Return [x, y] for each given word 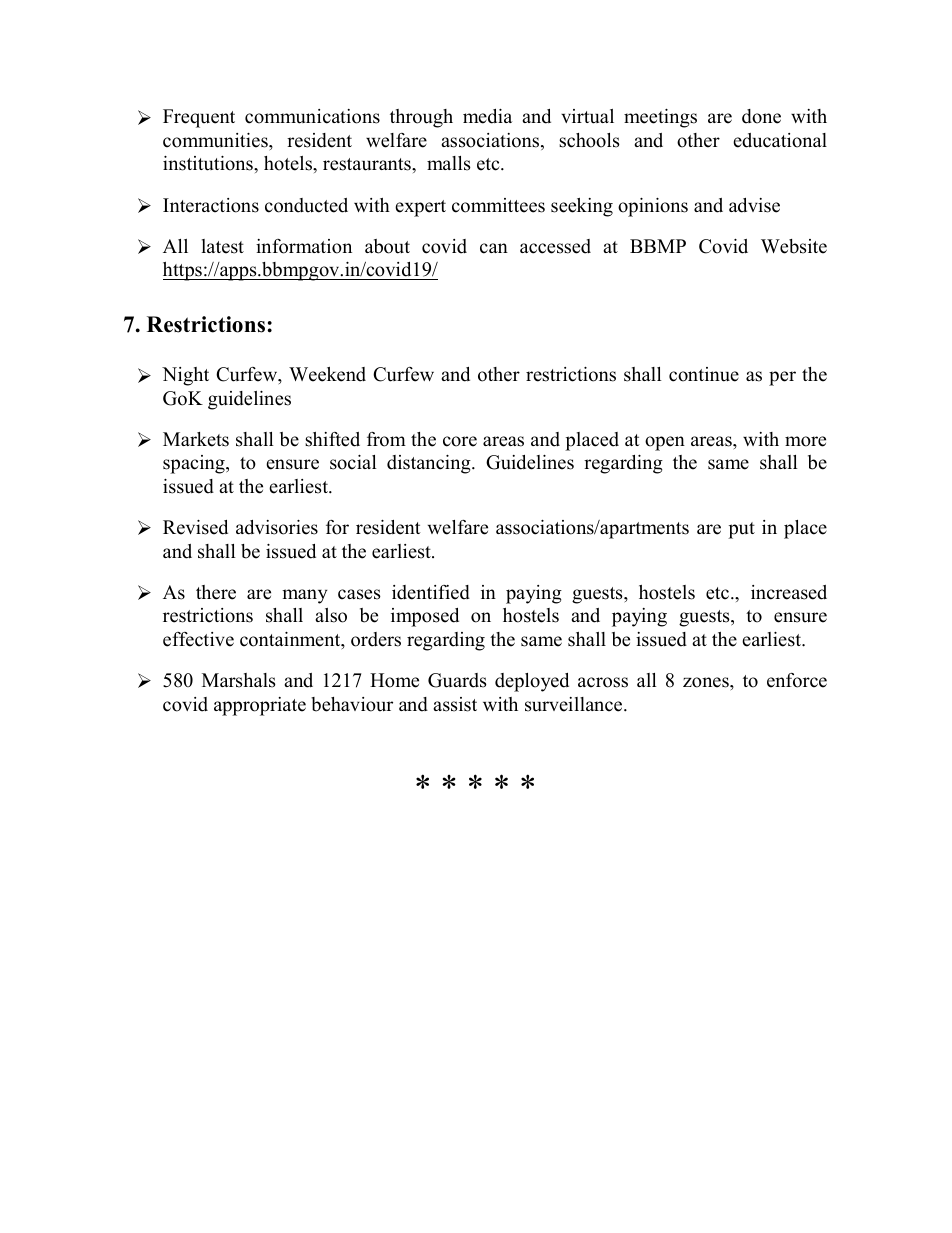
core [460, 441]
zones [707, 682]
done [761, 116]
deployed [532, 682]
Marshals [239, 680]
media [487, 116]
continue [704, 374]
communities [216, 140]
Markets [196, 439]
